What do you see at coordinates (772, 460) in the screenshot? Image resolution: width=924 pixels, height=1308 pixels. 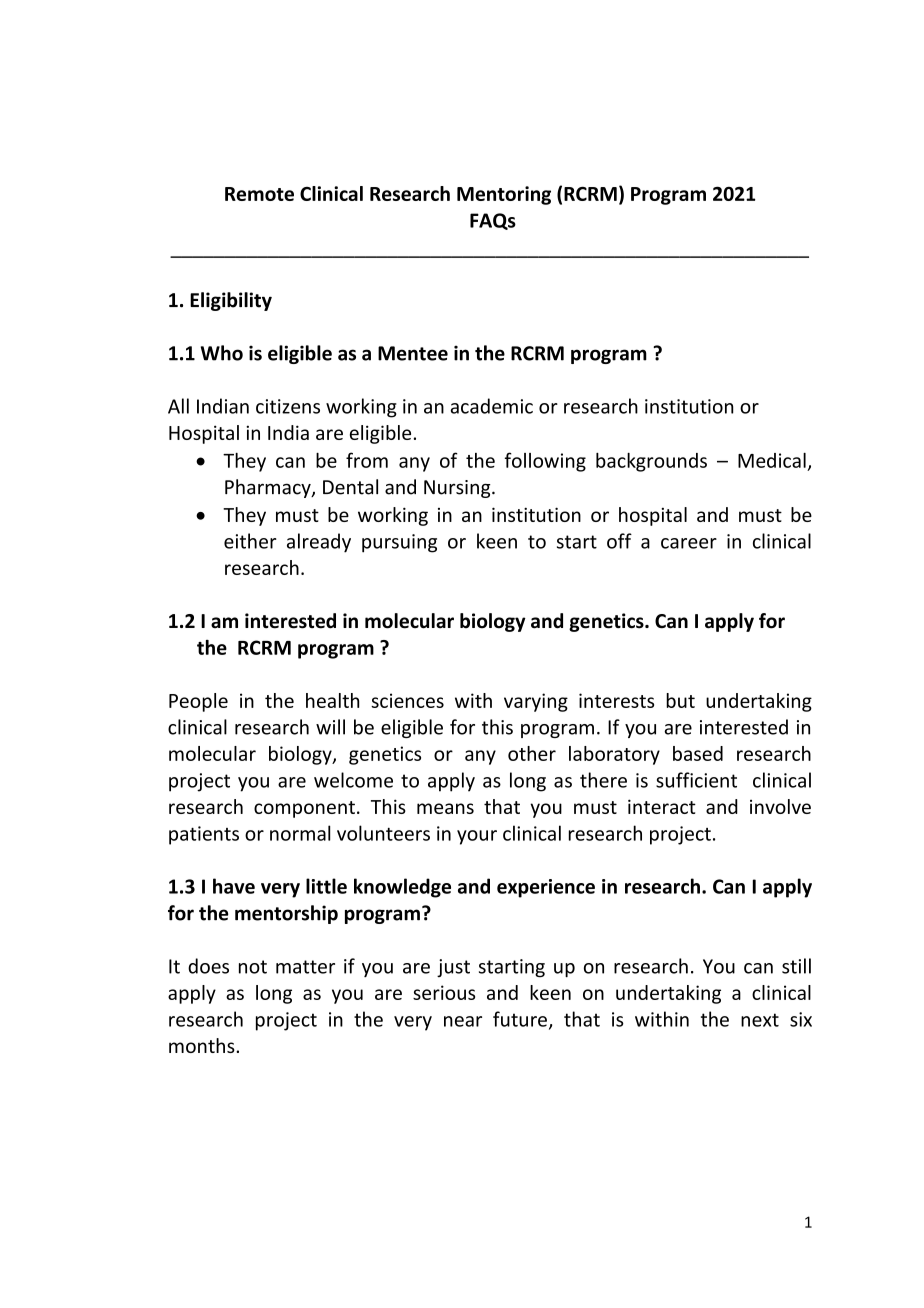 I see `Medical` at bounding box center [772, 460].
